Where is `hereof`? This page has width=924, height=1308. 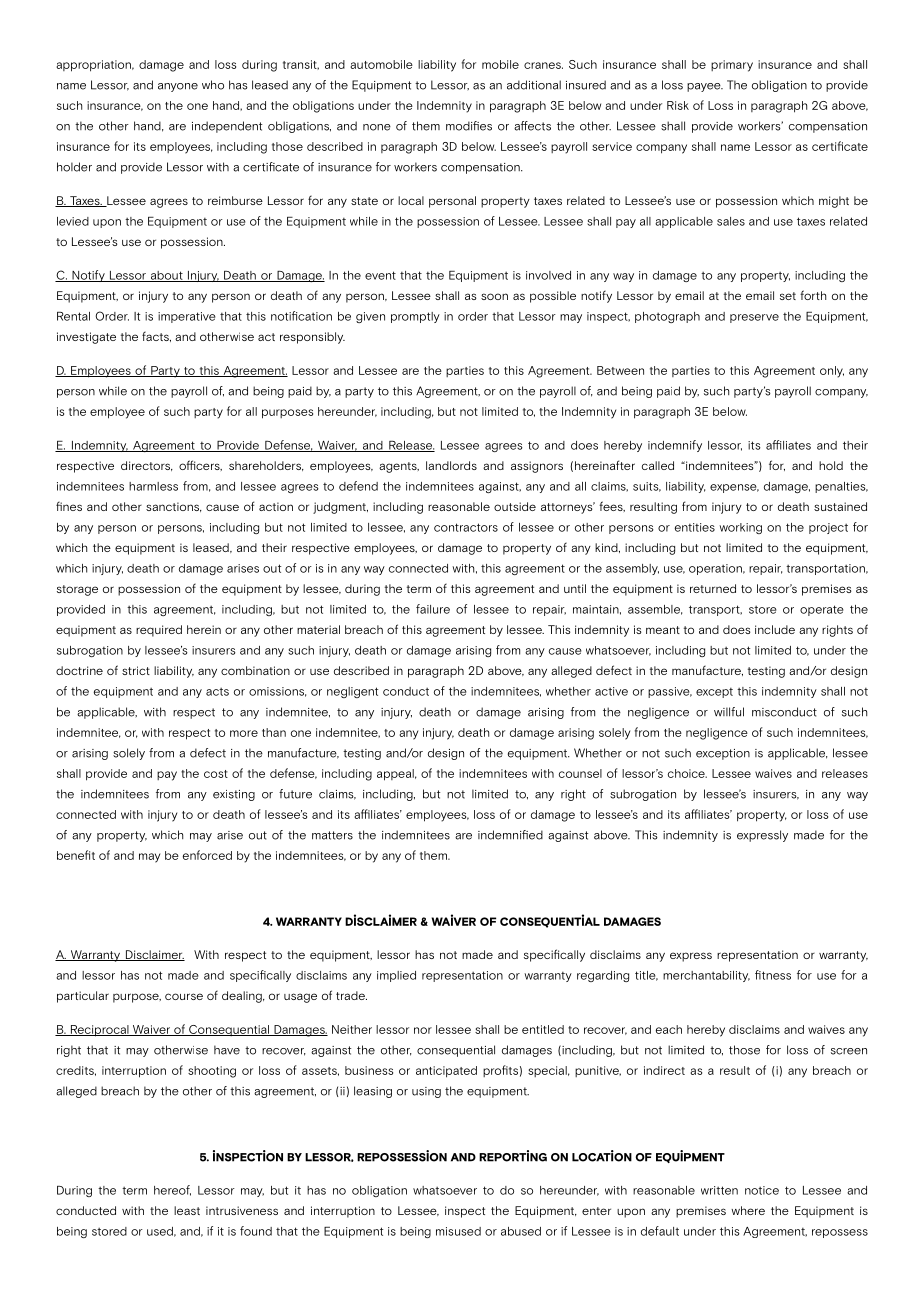
hereof is located at coordinates (172, 1190).
